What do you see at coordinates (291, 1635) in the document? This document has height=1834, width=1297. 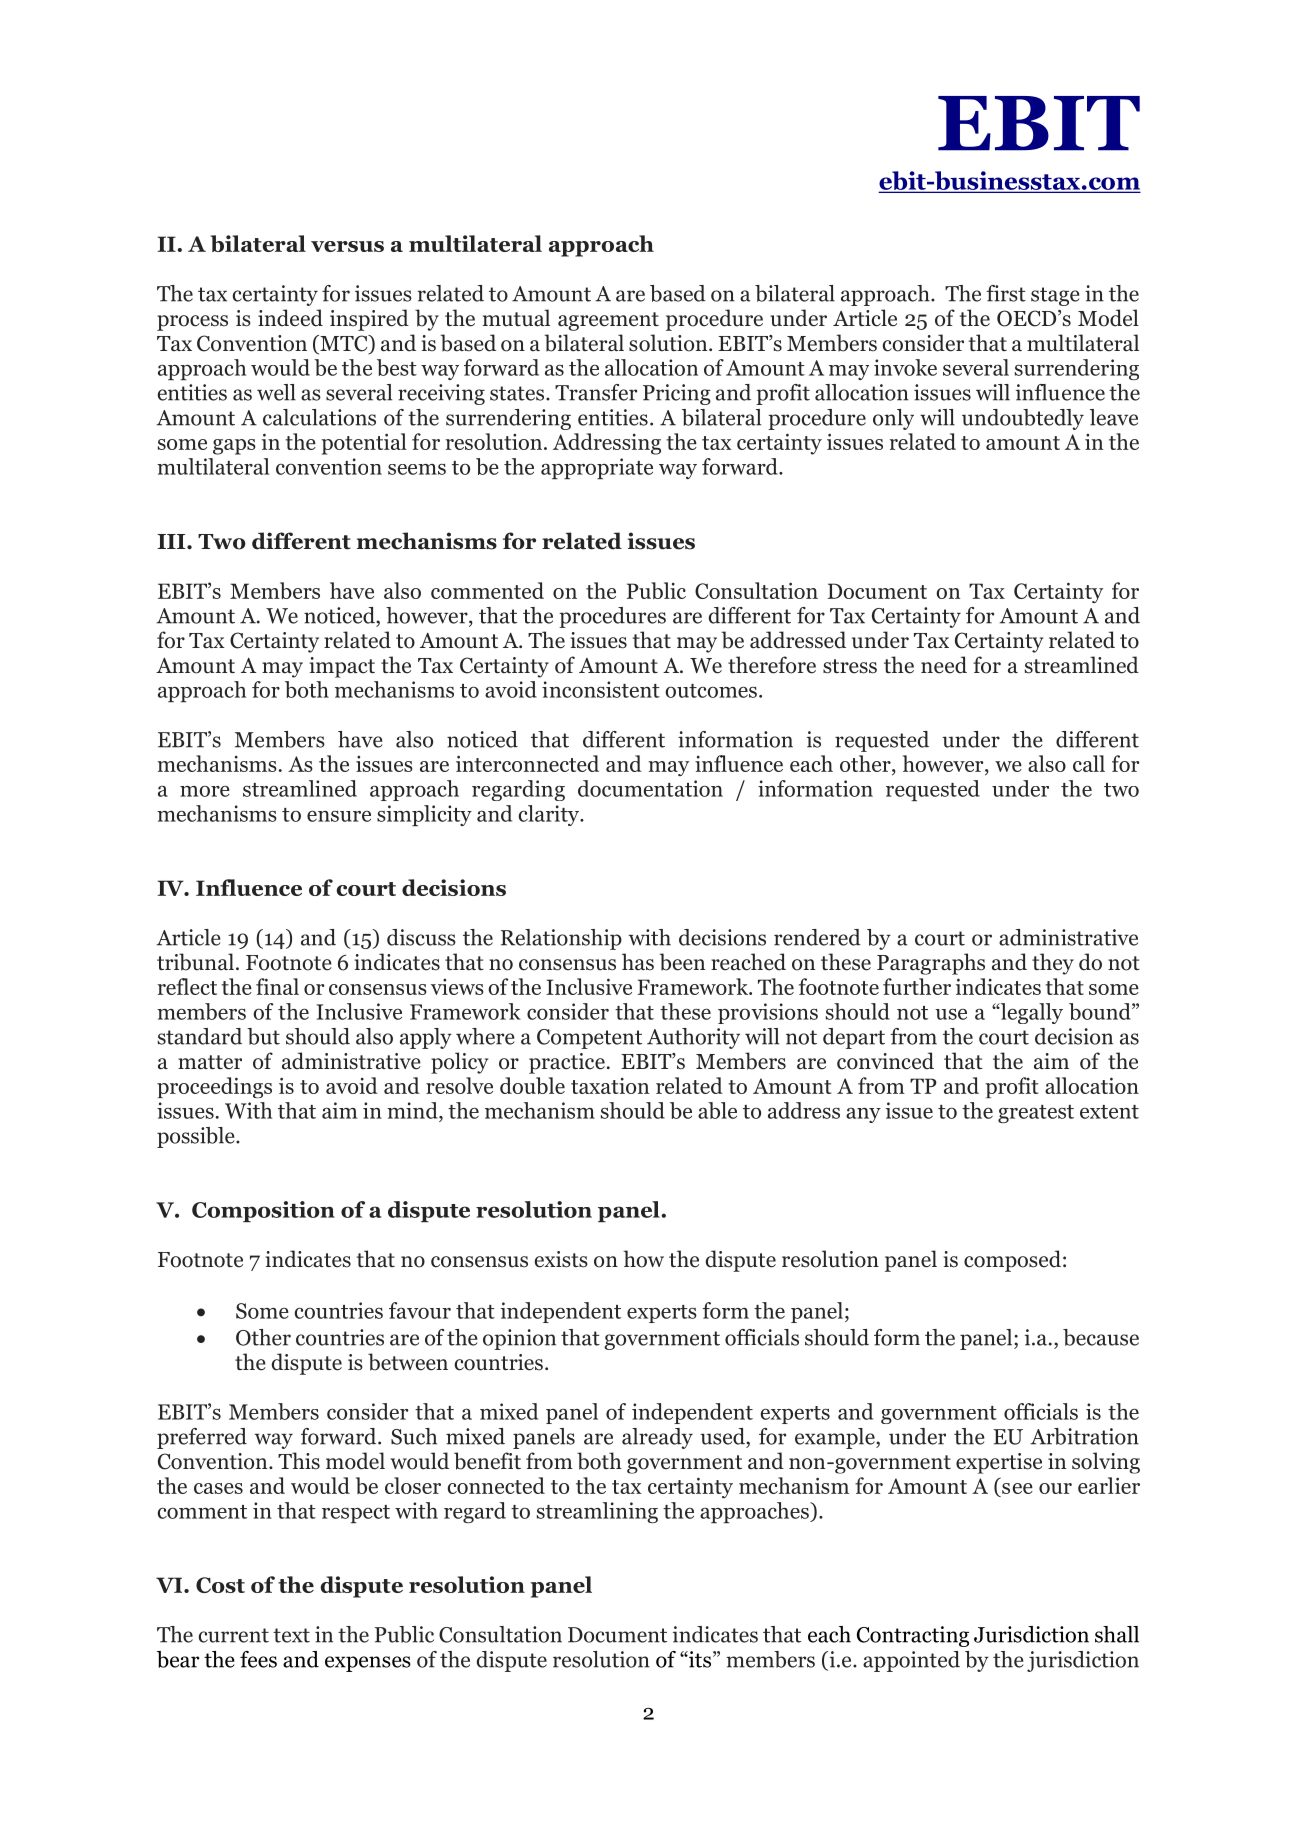 I see `text` at bounding box center [291, 1635].
